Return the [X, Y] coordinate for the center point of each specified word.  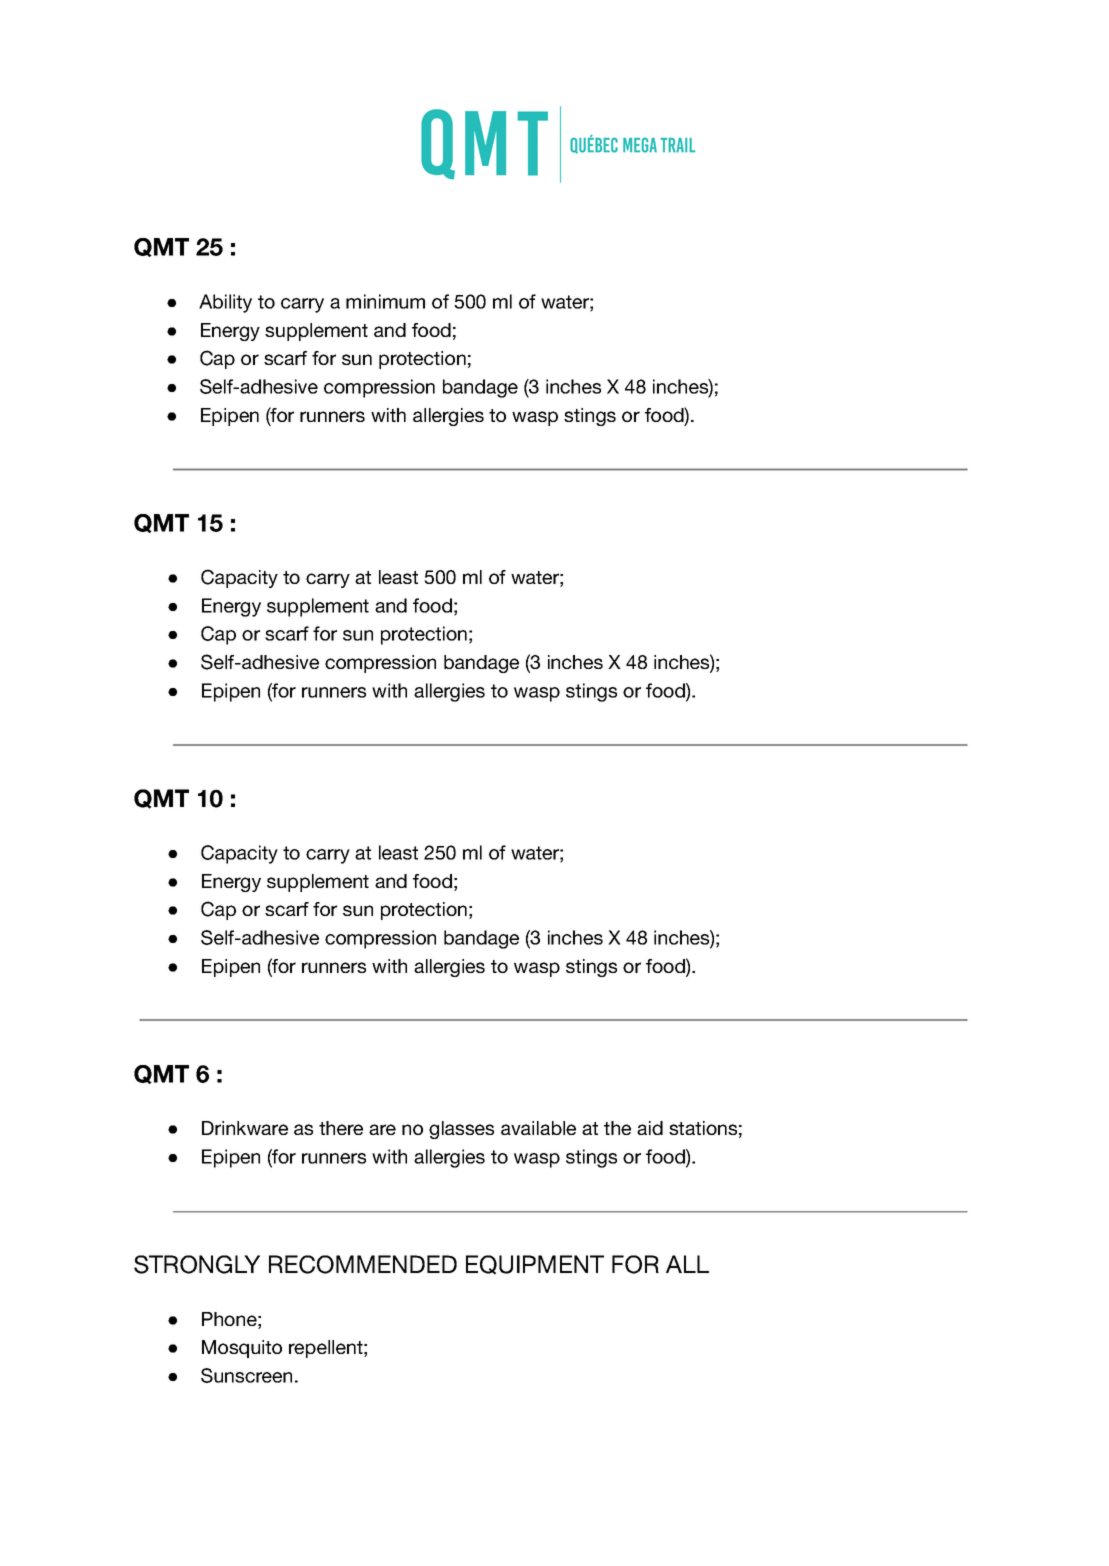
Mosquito [242, 1349]
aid [650, 1128]
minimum [385, 301]
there [341, 1128]
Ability [225, 303]
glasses [461, 1130]
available [538, 1128]
